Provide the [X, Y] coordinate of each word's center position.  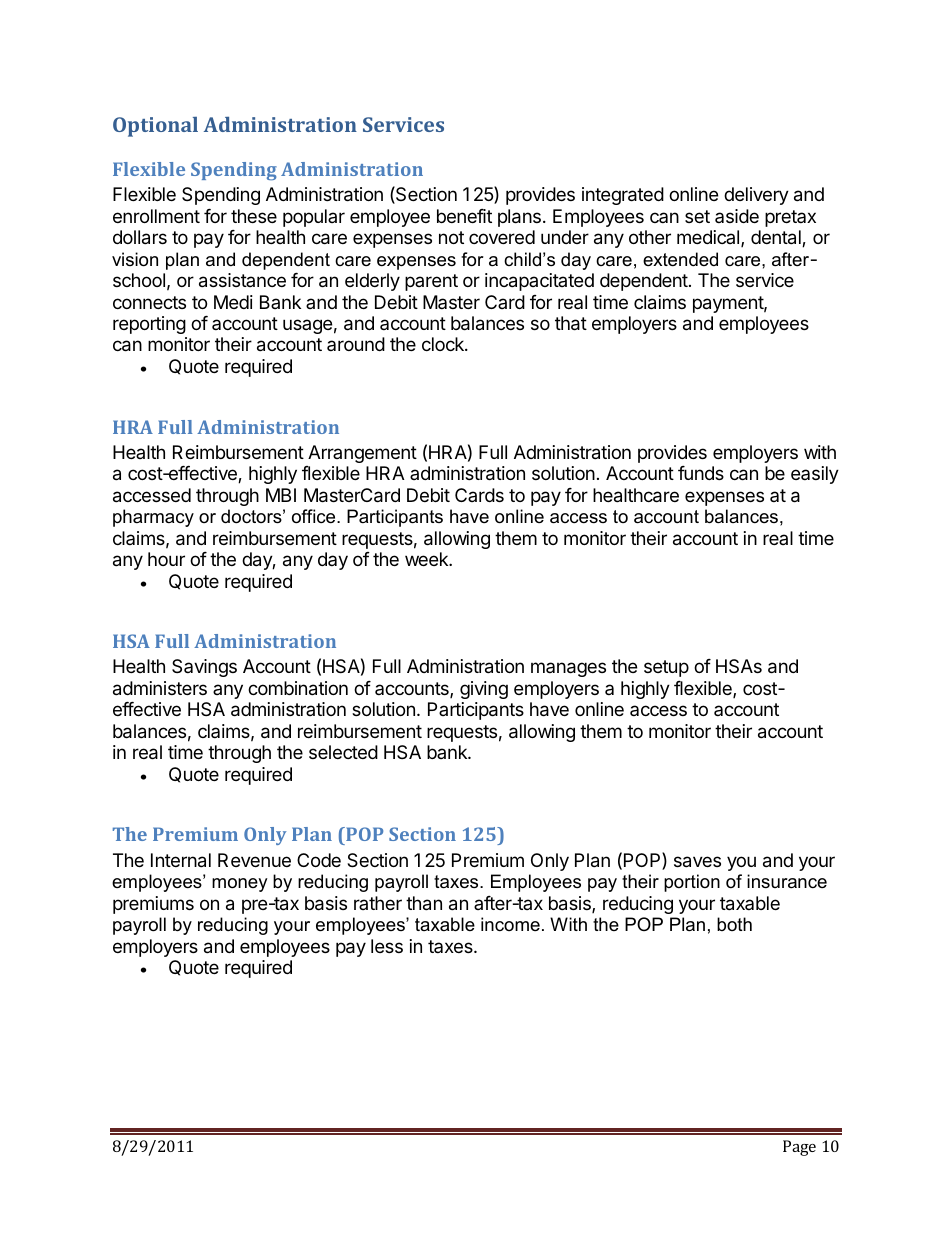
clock [444, 344]
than [424, 903]
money [240, 885]
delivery [756, 196]
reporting [149, 325]
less [387, 946]
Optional [155, 127]
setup [666, 668]
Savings [204, 668]
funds [701, 473]
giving [484, 690]
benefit [464, 216]
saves [697, 862]
